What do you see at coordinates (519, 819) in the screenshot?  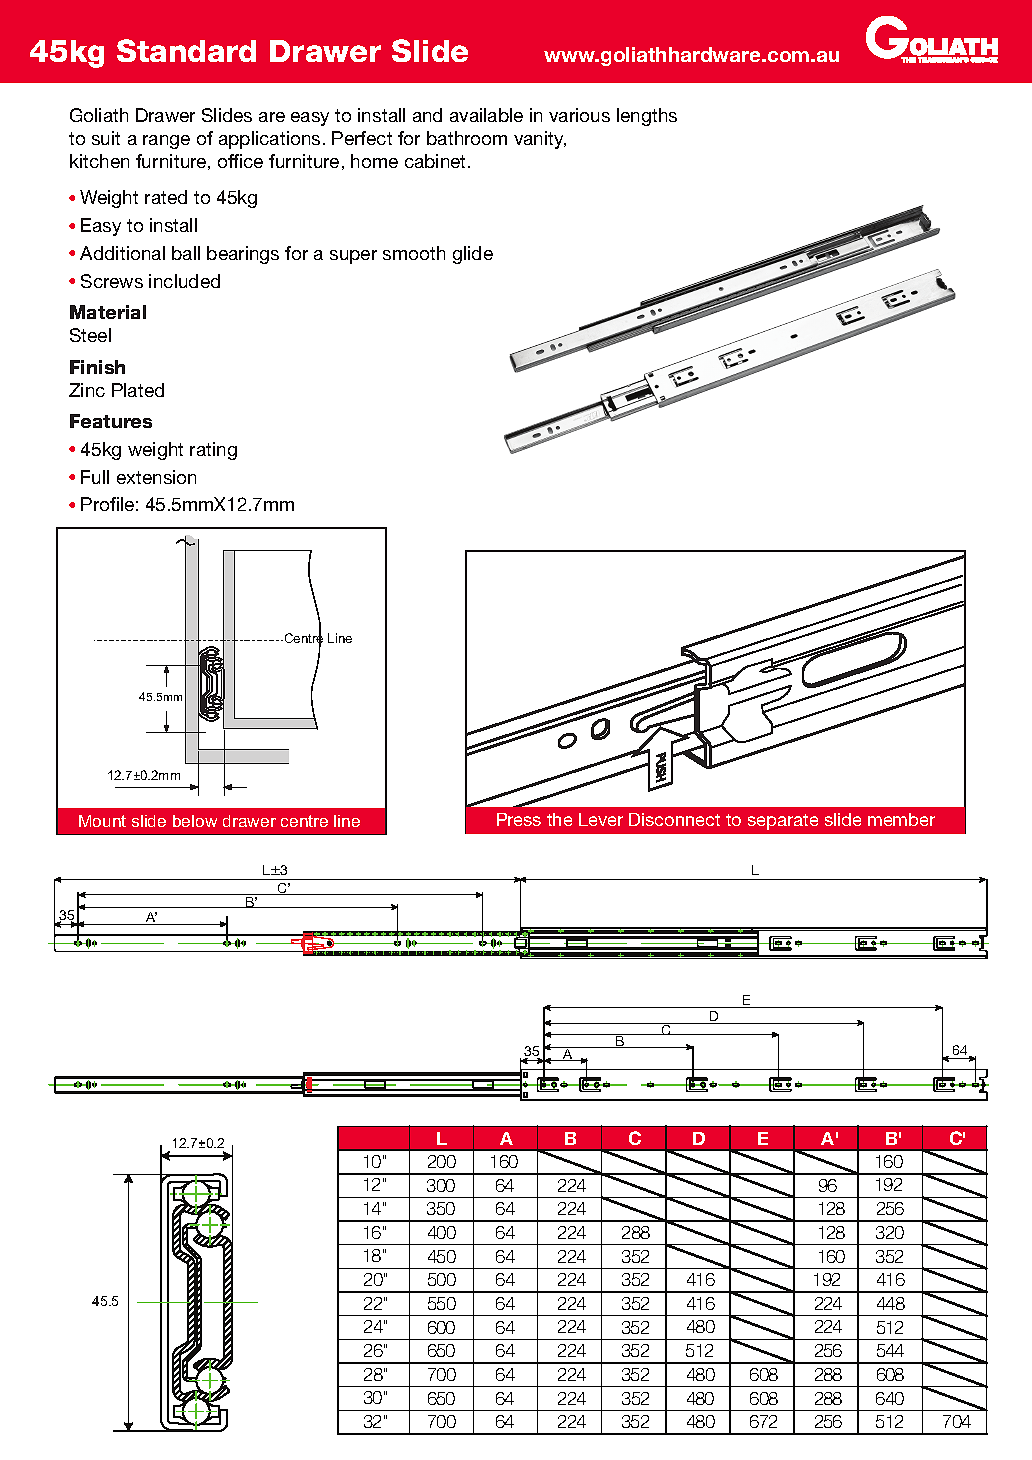 I see `Press` at bounding box center [519, 819].
